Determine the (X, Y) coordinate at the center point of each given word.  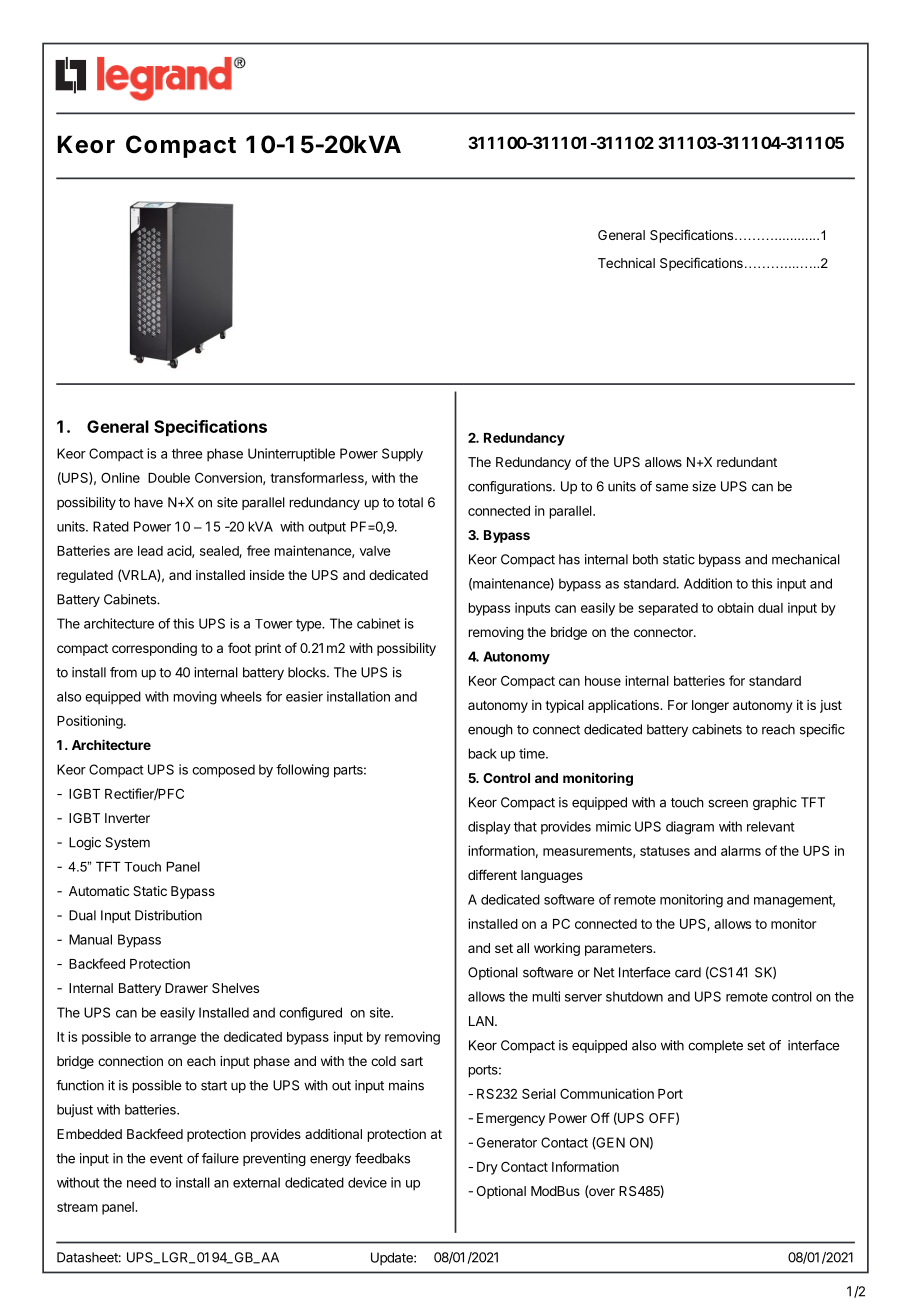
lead (150, 551)
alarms (741, 851)
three (187, 453)
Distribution (168, 915)
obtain (735, 607)
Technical (626, 263)
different (492, 874)
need (141, 1182)
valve (375, 551)
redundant (747, 462)
